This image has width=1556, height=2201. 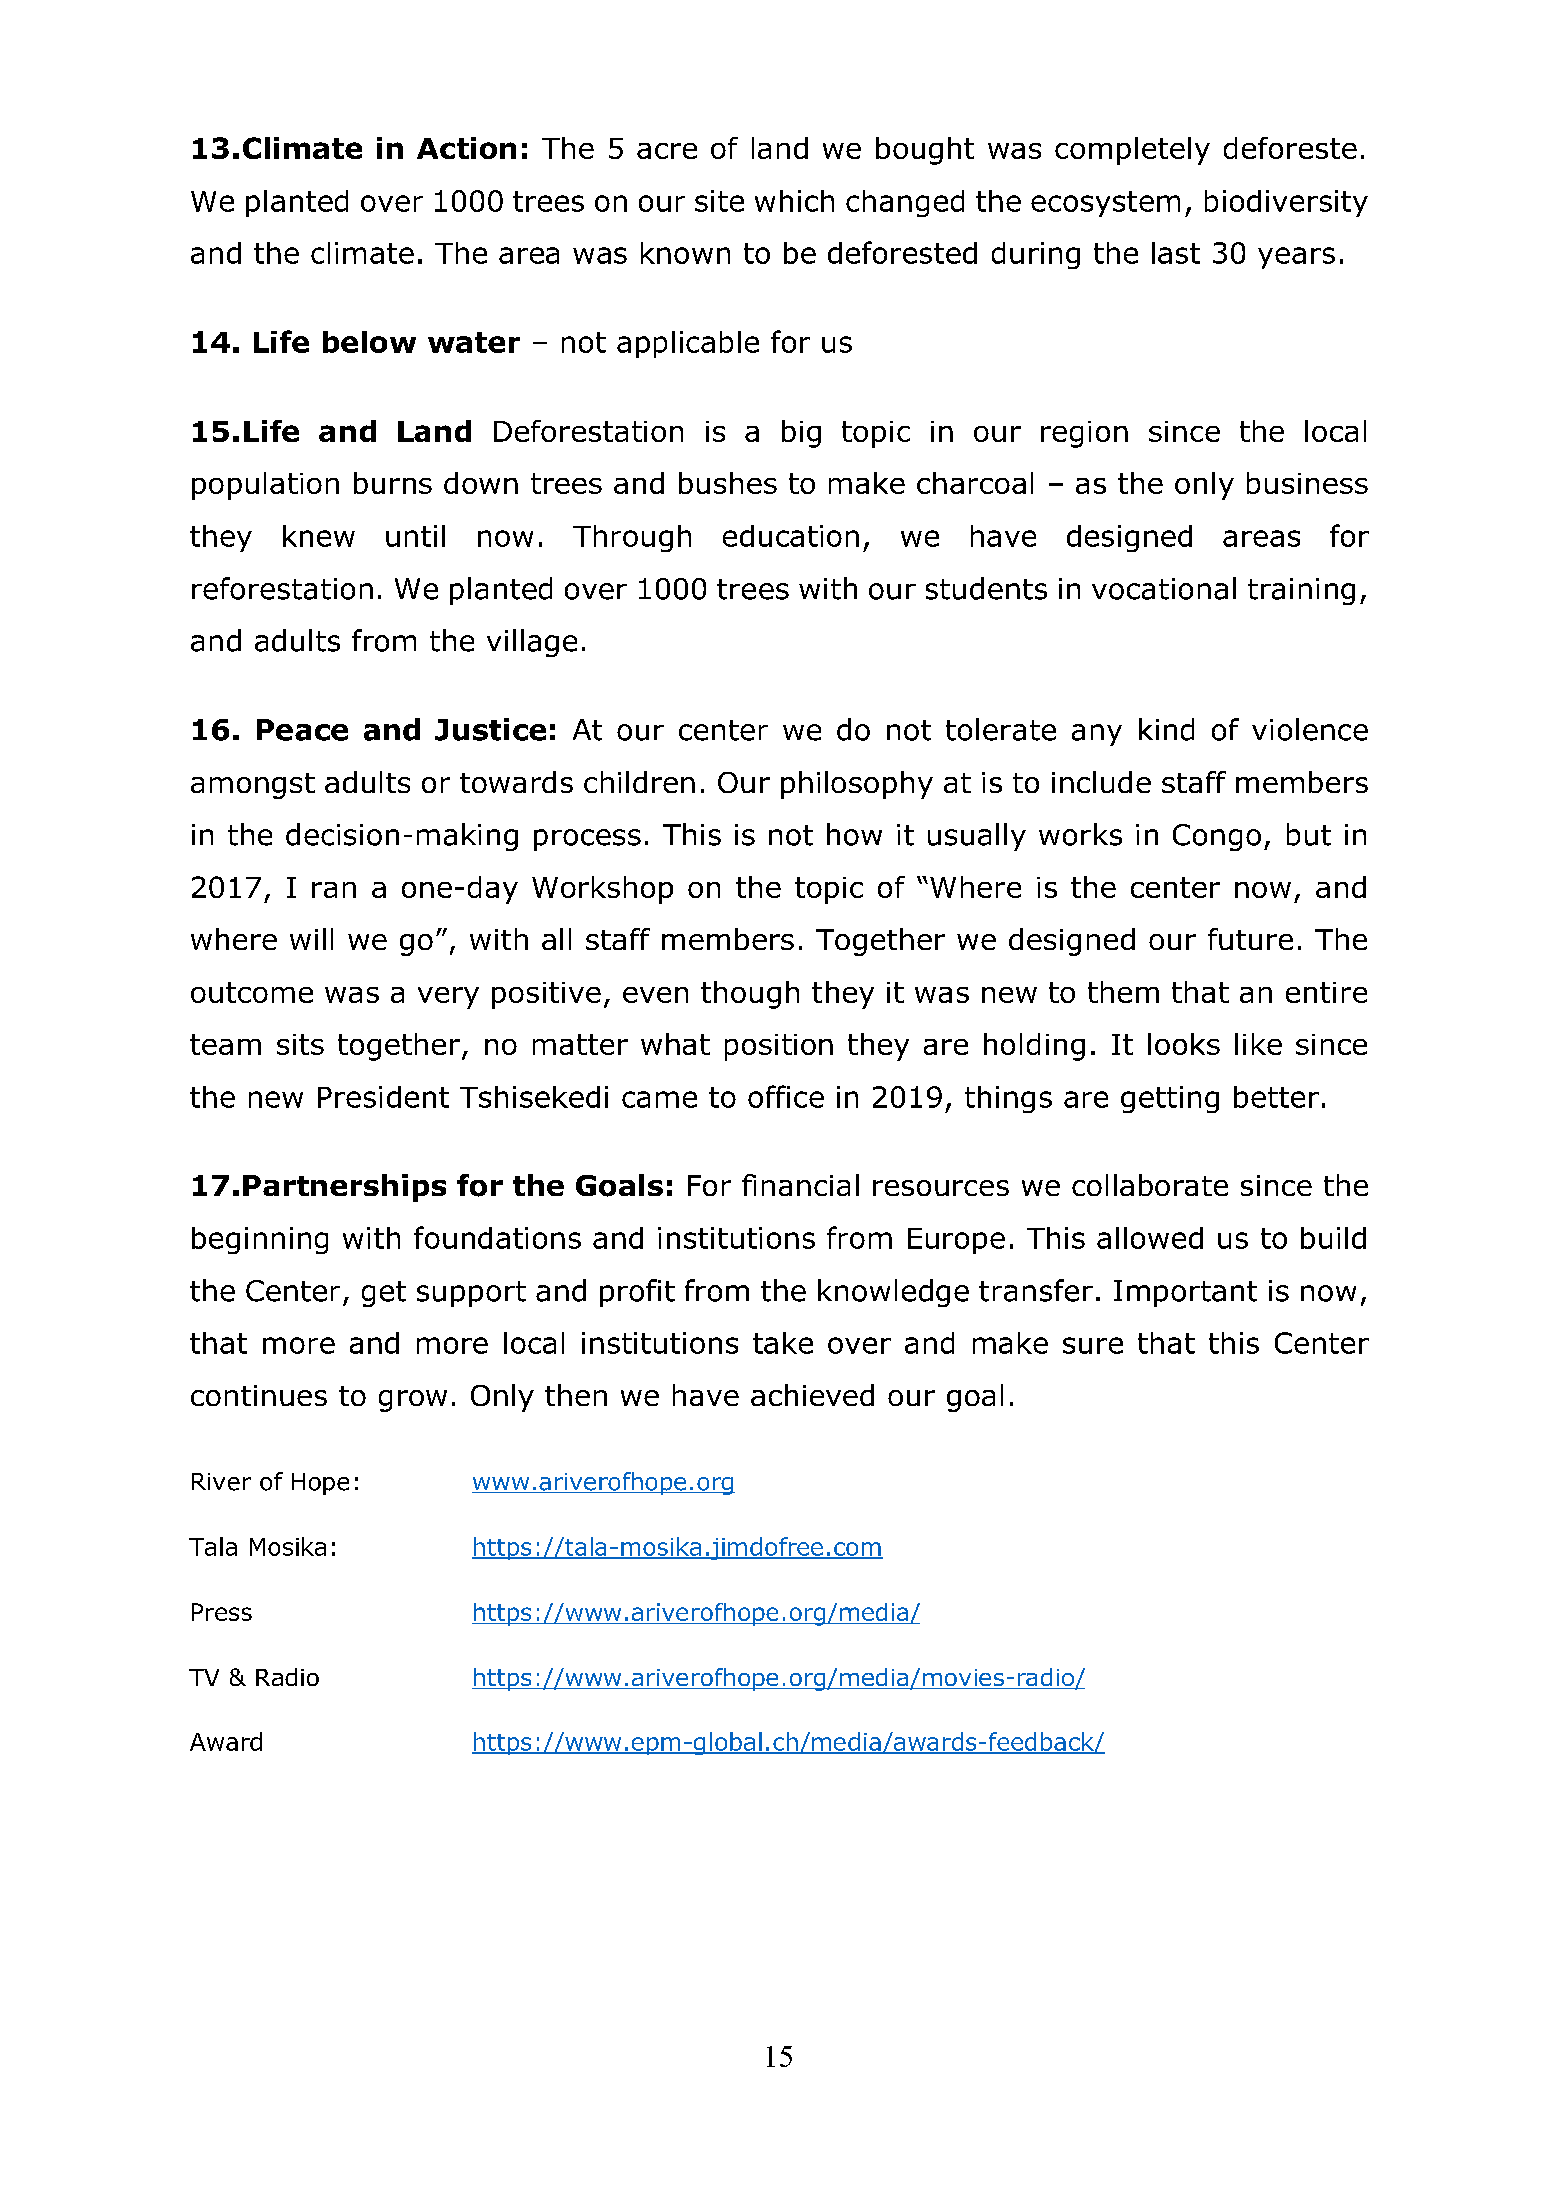 I want to click on sure, so click(x=1093, y=1345).
